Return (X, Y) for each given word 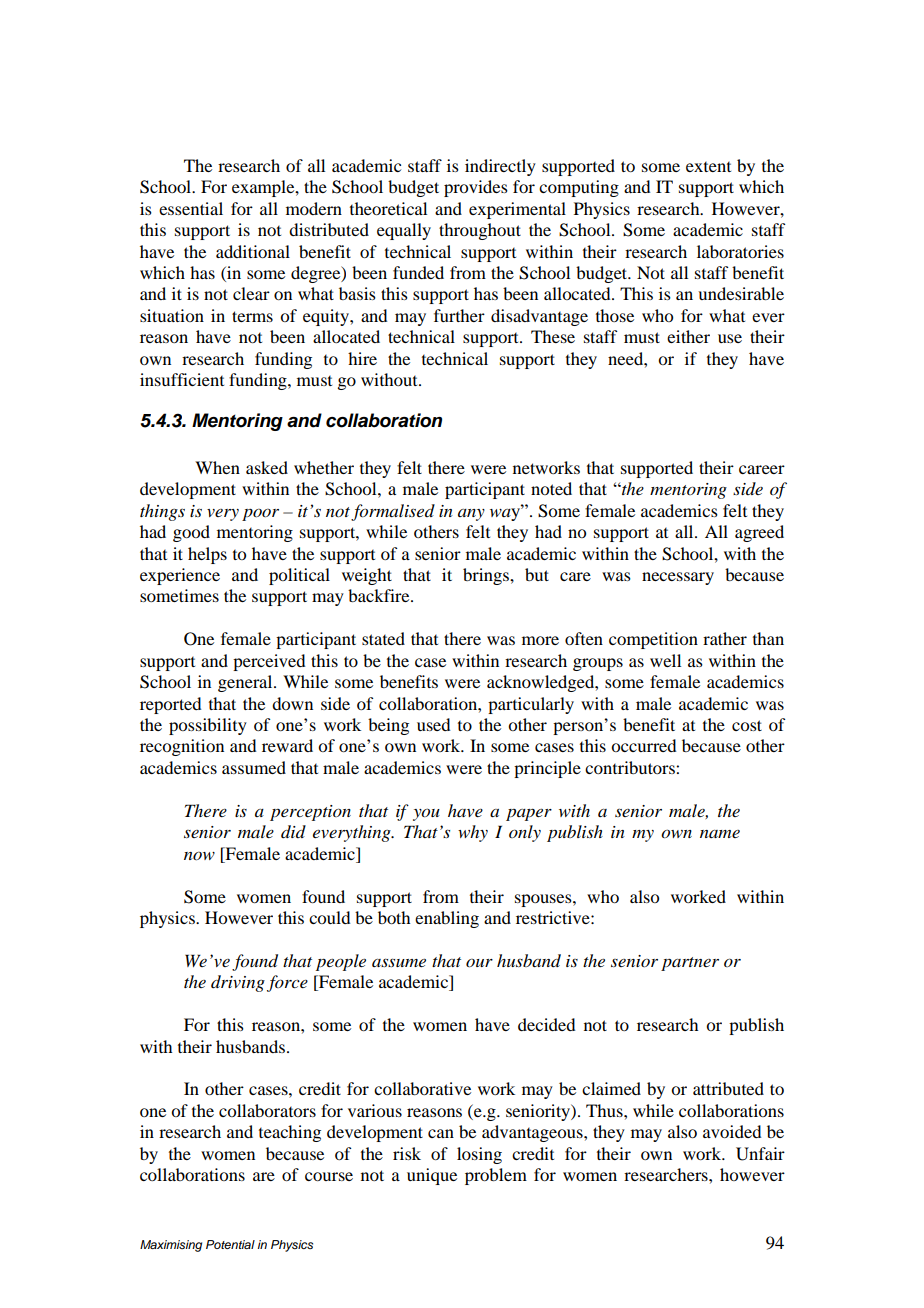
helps (207, 555)
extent (708, 167)
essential (191, 208)
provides (476, 188)
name (720, 834)
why (473, 833)
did (293, 832)
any (471, 515)
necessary (678, 578)
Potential (230, 1244)
